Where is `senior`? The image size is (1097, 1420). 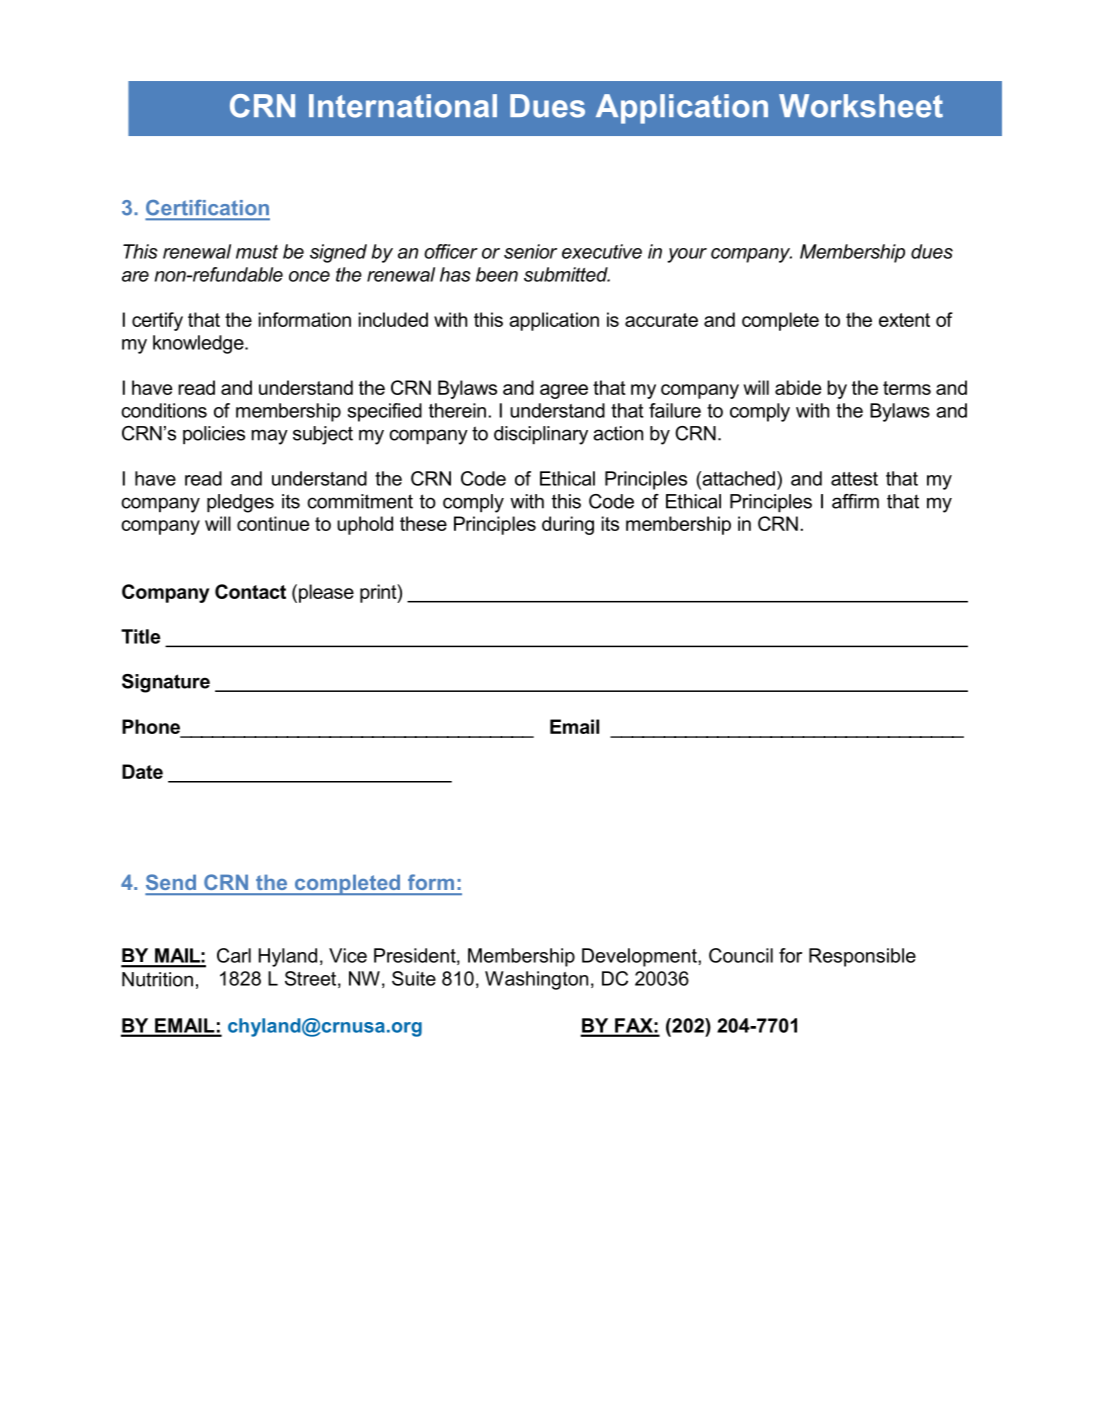
senior is located at coordinates (530, 251).
